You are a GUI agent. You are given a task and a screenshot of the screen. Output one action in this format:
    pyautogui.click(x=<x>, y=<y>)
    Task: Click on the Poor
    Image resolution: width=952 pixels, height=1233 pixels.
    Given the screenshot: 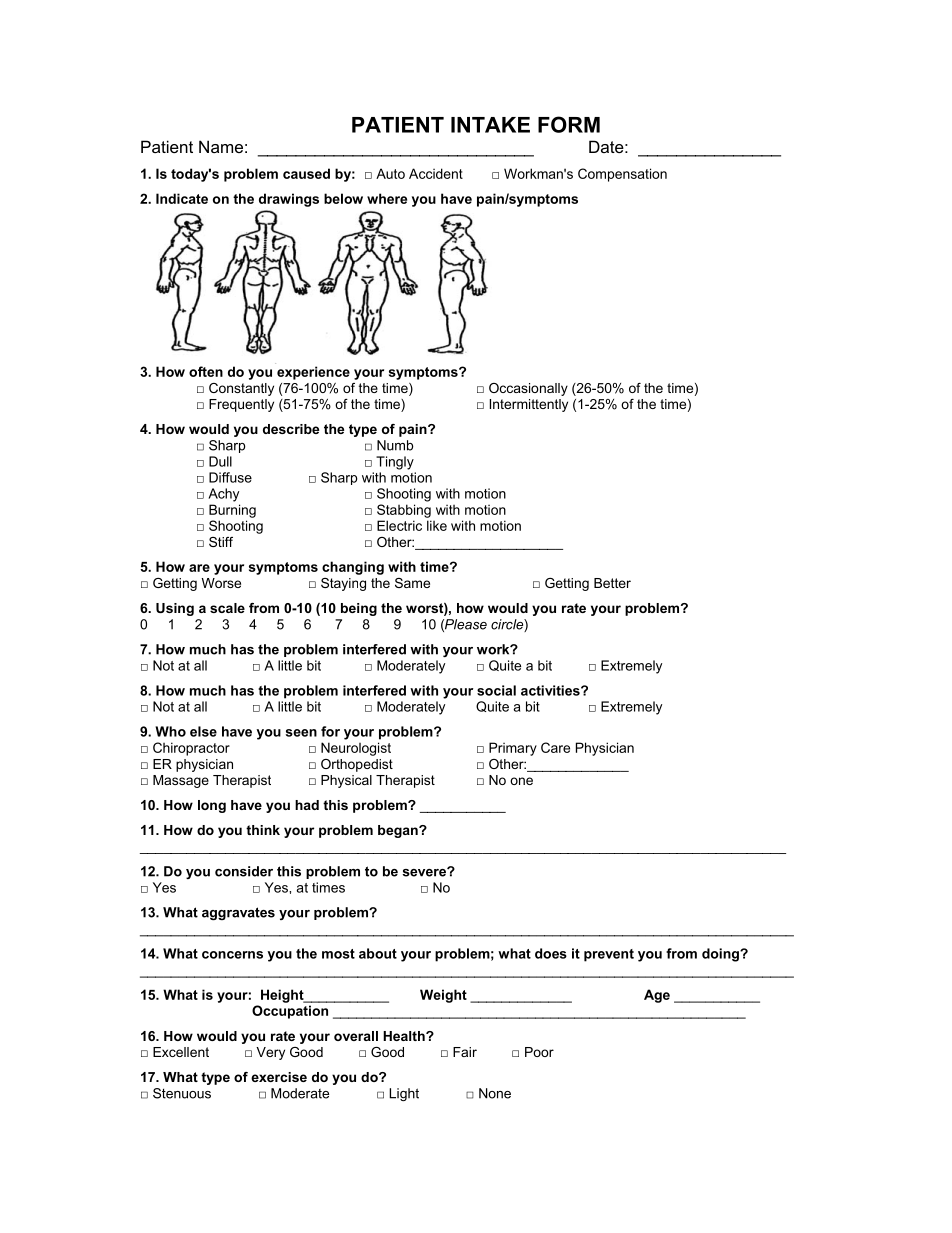 What is the action you would take?
    pyautogui.click(x=539, y=1052)
